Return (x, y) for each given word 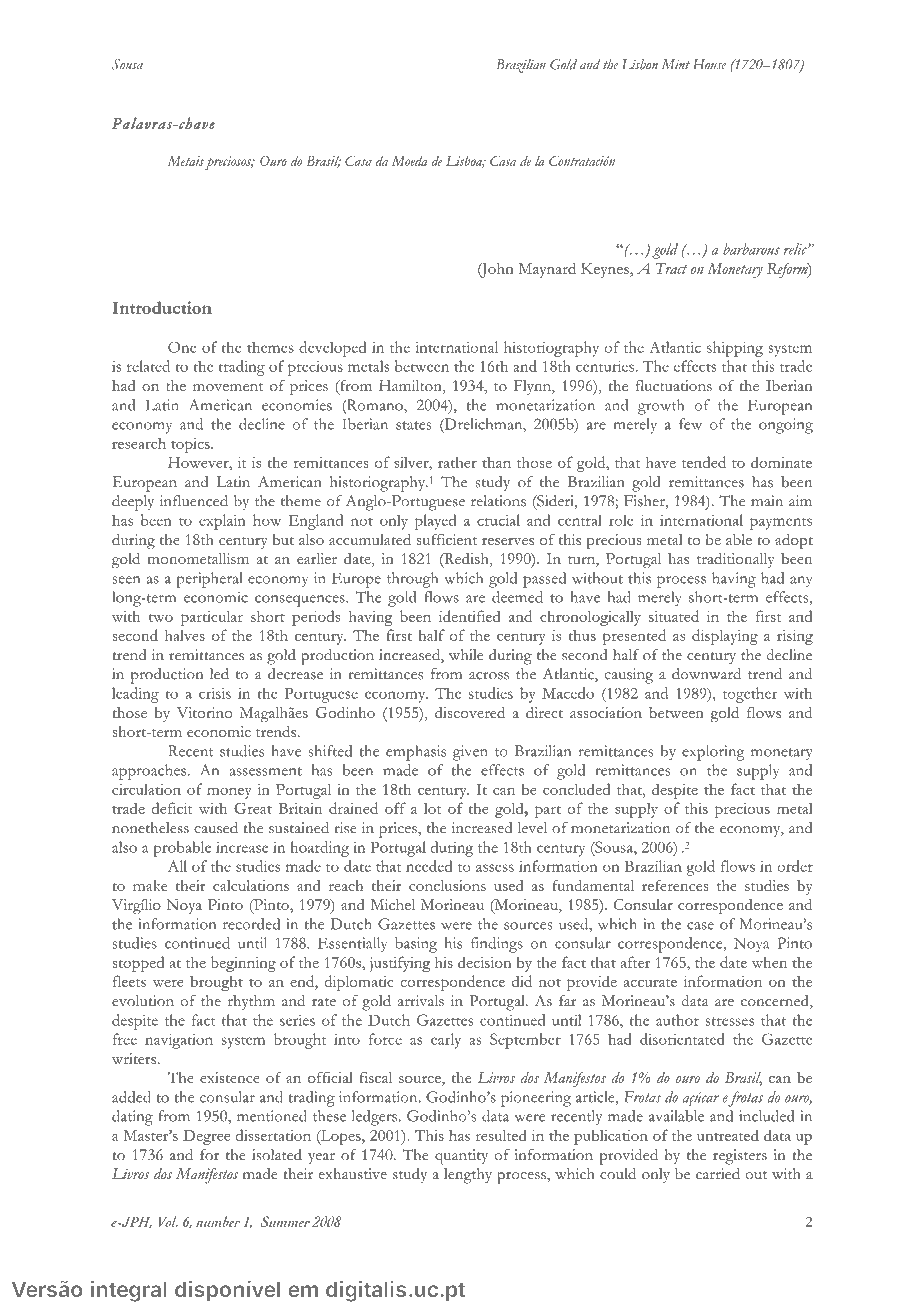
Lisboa (465, 162)
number (218, 1221)
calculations (251, 885)
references (675, 885)
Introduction (162, 307)
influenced (194, 501)
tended (704, 462)
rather (457, 462)
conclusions (447, 885)
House (710, 64)
